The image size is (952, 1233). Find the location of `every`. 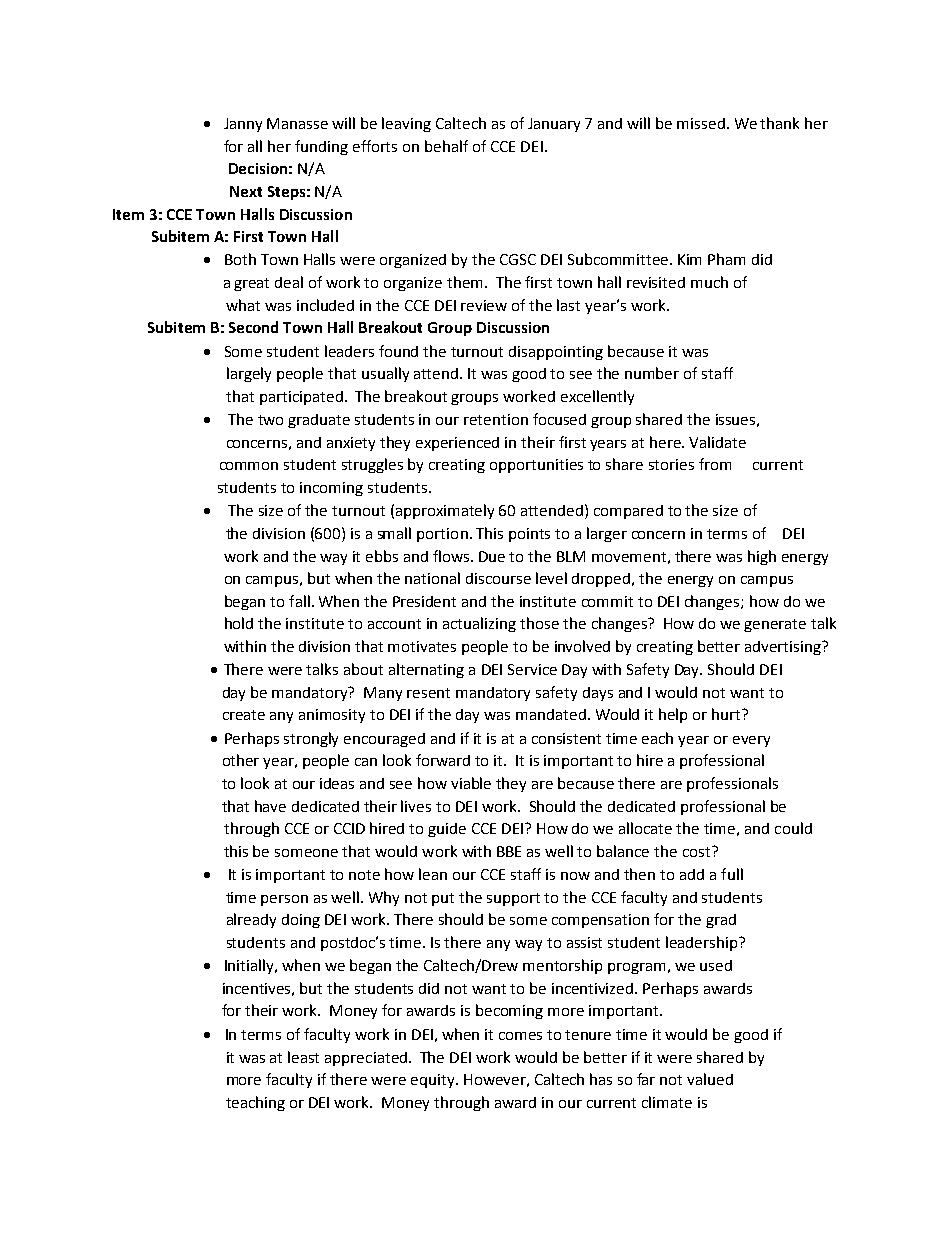

every is located at coordinates (751, 741).
